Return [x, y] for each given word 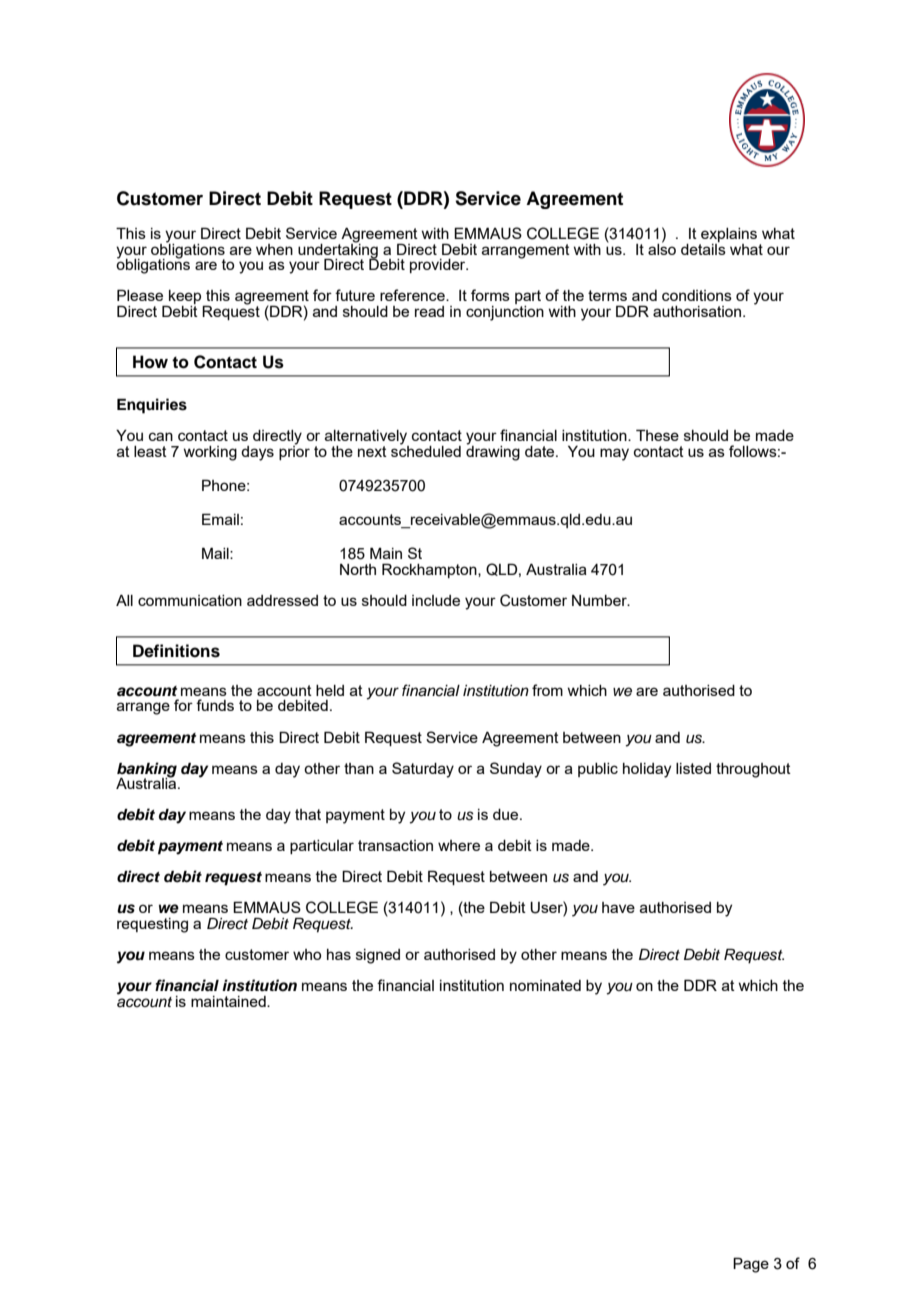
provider [439, 266]
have [618, 907]
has [339, 954]
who [307, 954]
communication [190, 600]
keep [185, 298]
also [662, 248]
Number [600, 600]
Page [751, 1265]
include [436, 600]
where [459, 845]
